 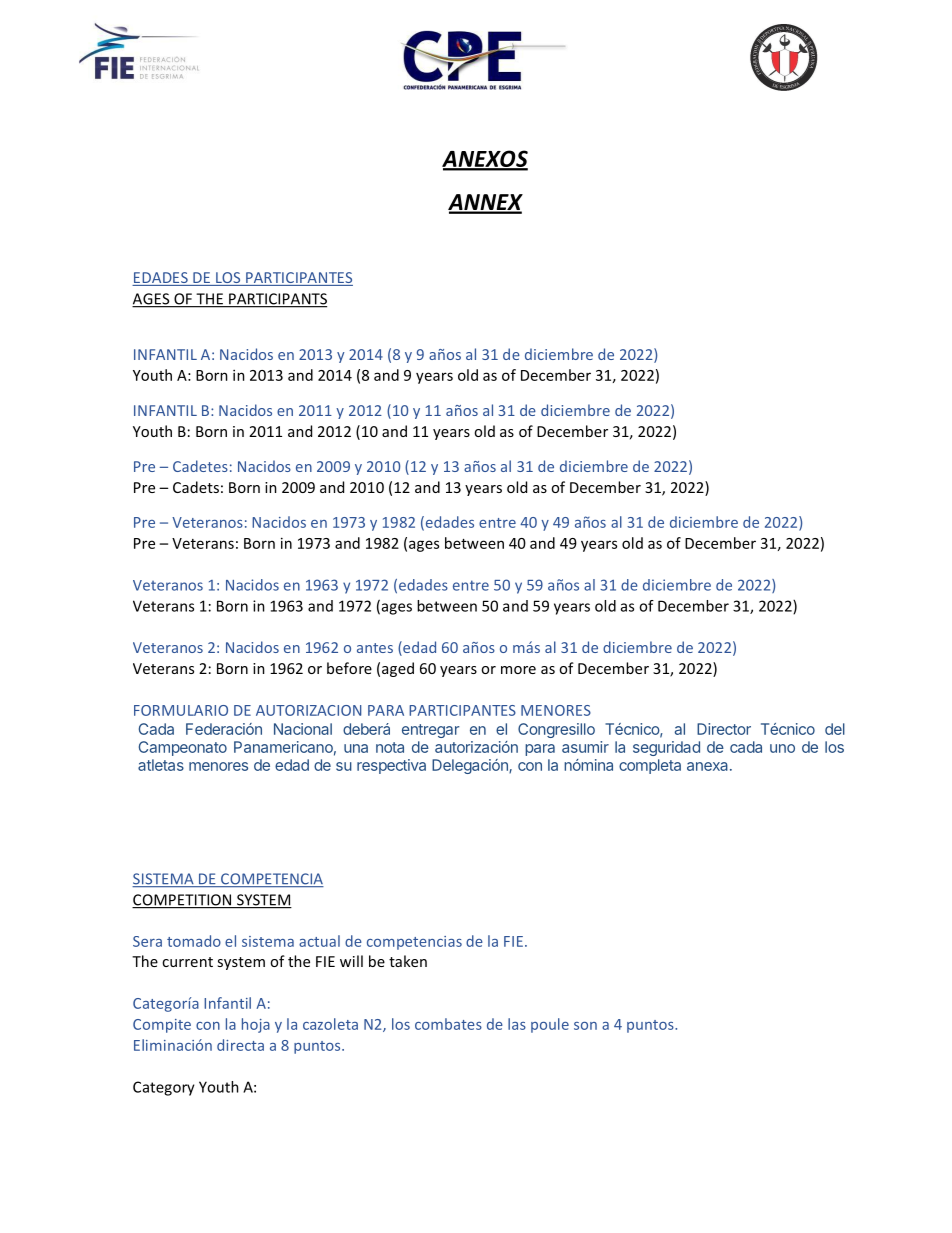 What do you see at coordinates (196, 487) in the image?
I see `Cadets` at bounding box center [196, 487].
